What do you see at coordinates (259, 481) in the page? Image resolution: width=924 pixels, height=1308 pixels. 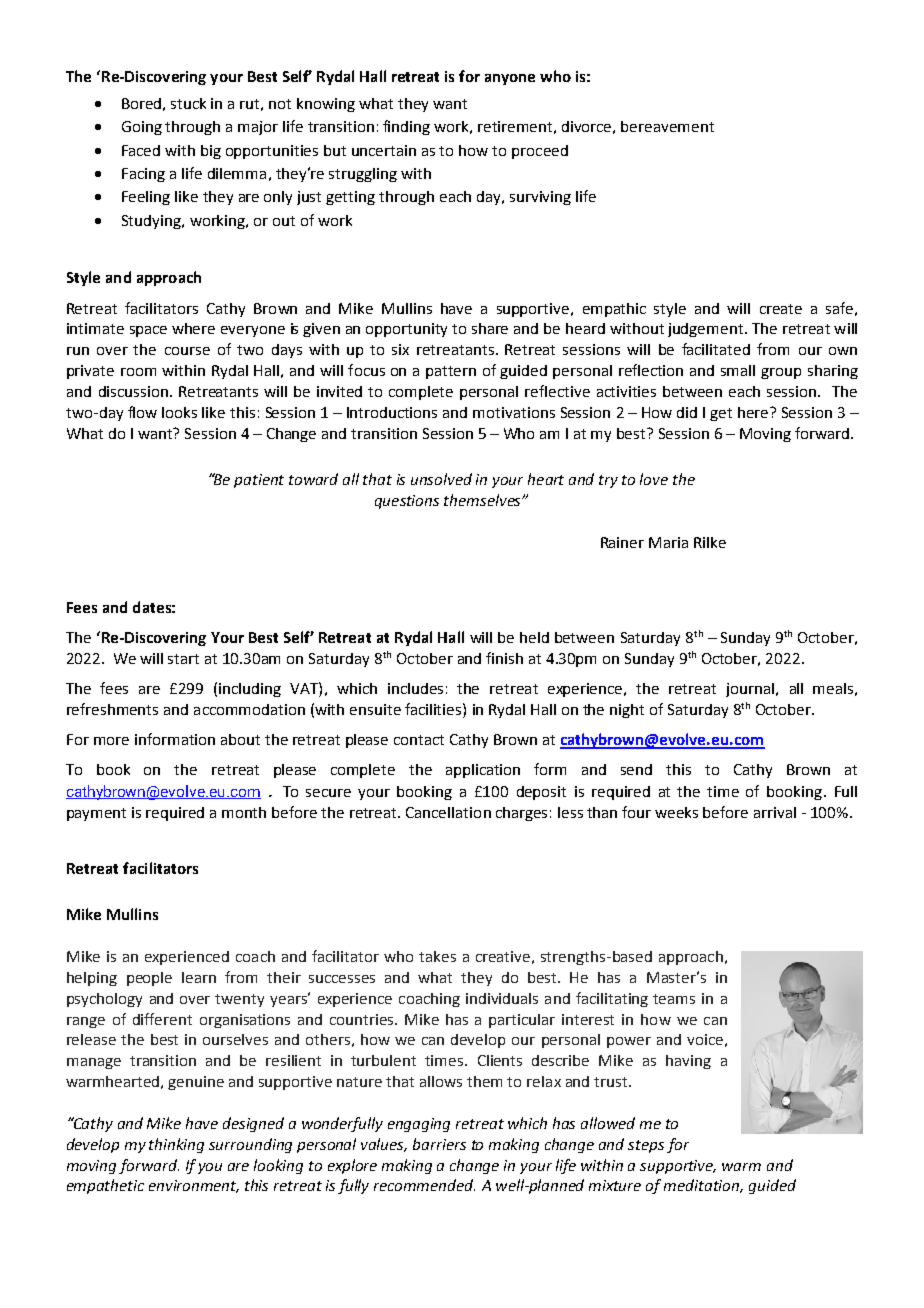 I see `patient` at bounding box center [259, 481].
